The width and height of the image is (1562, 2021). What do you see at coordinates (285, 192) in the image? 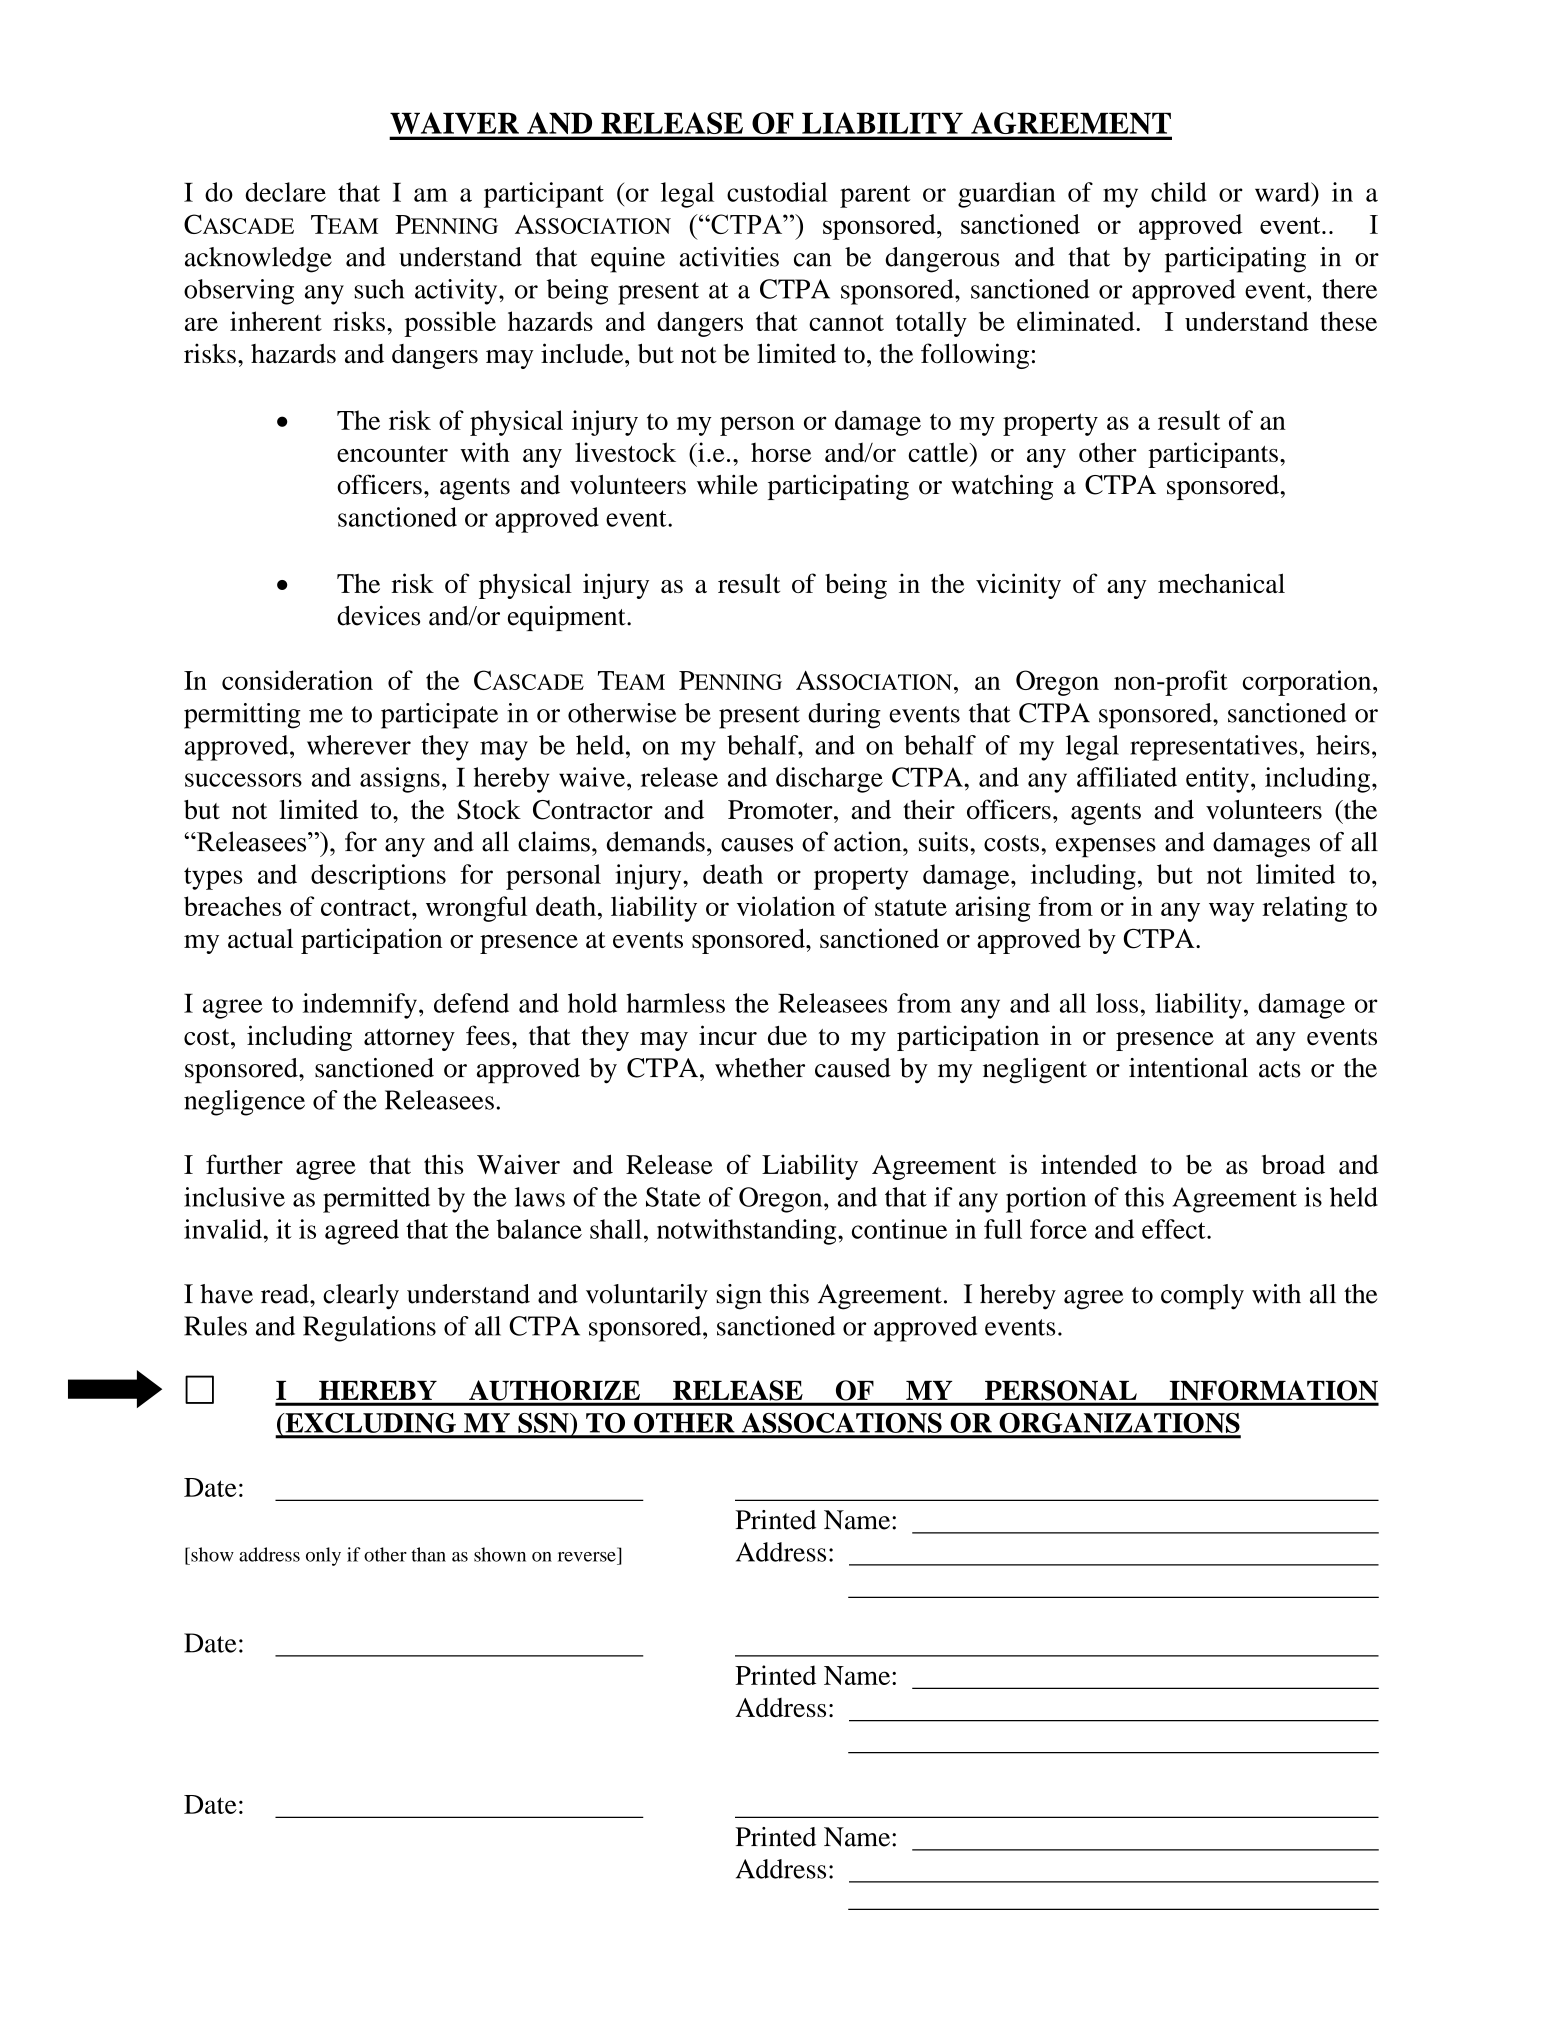
I see `declare` at bounding box center [285, 192].
